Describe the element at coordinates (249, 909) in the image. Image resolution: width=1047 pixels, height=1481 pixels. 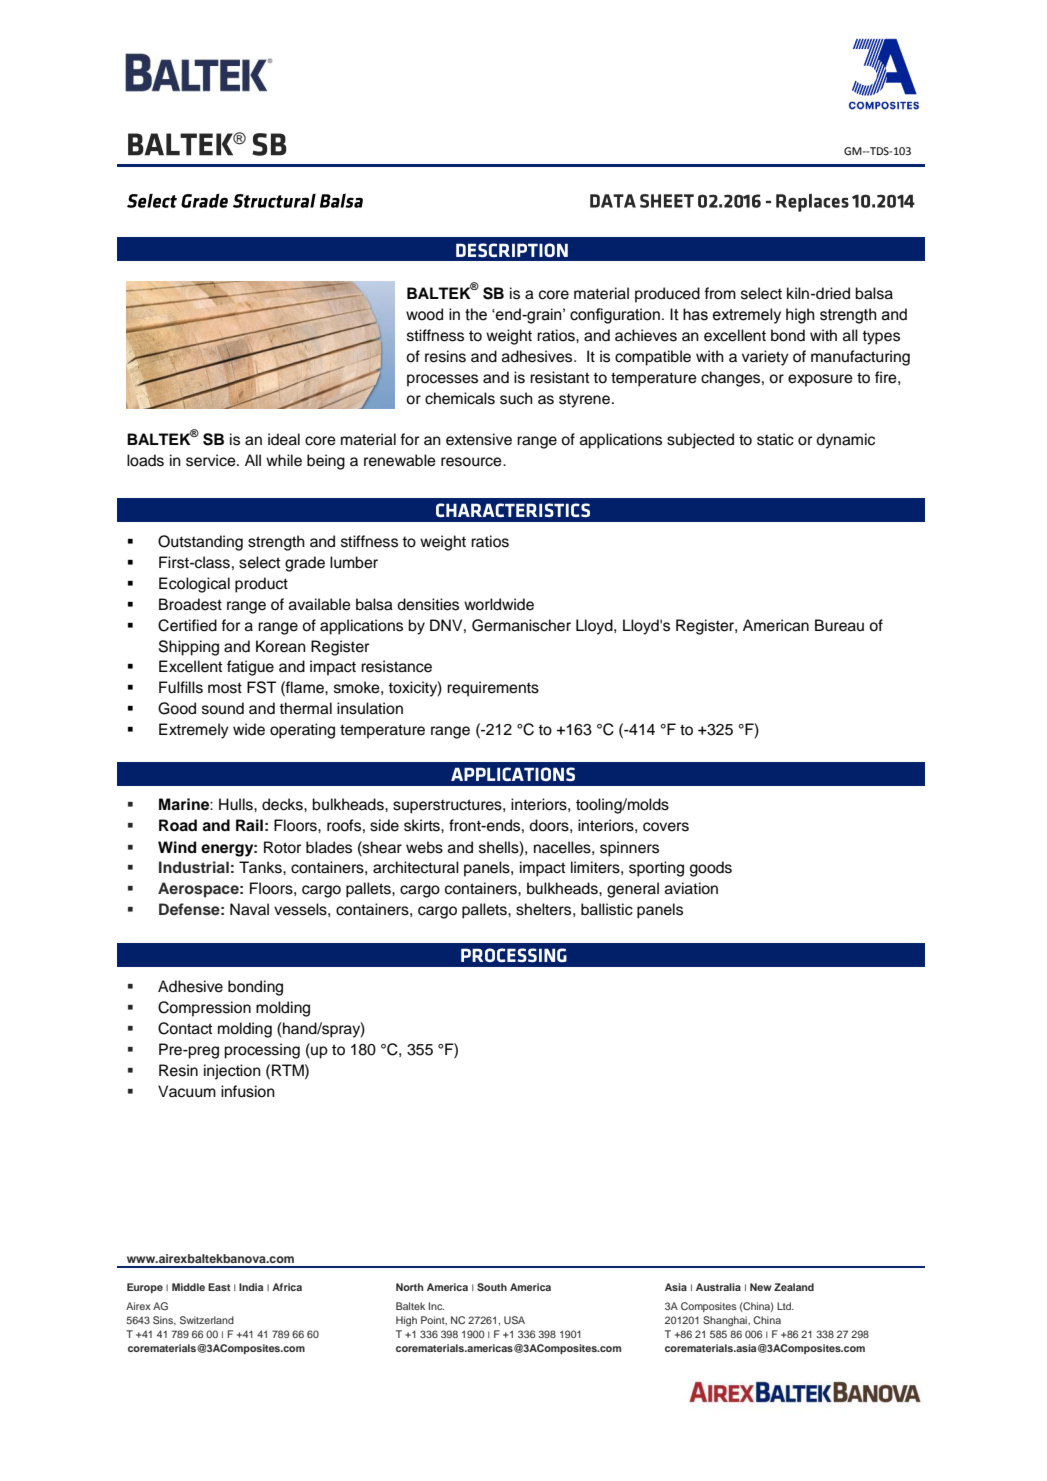
I see `Naval` at that location.
